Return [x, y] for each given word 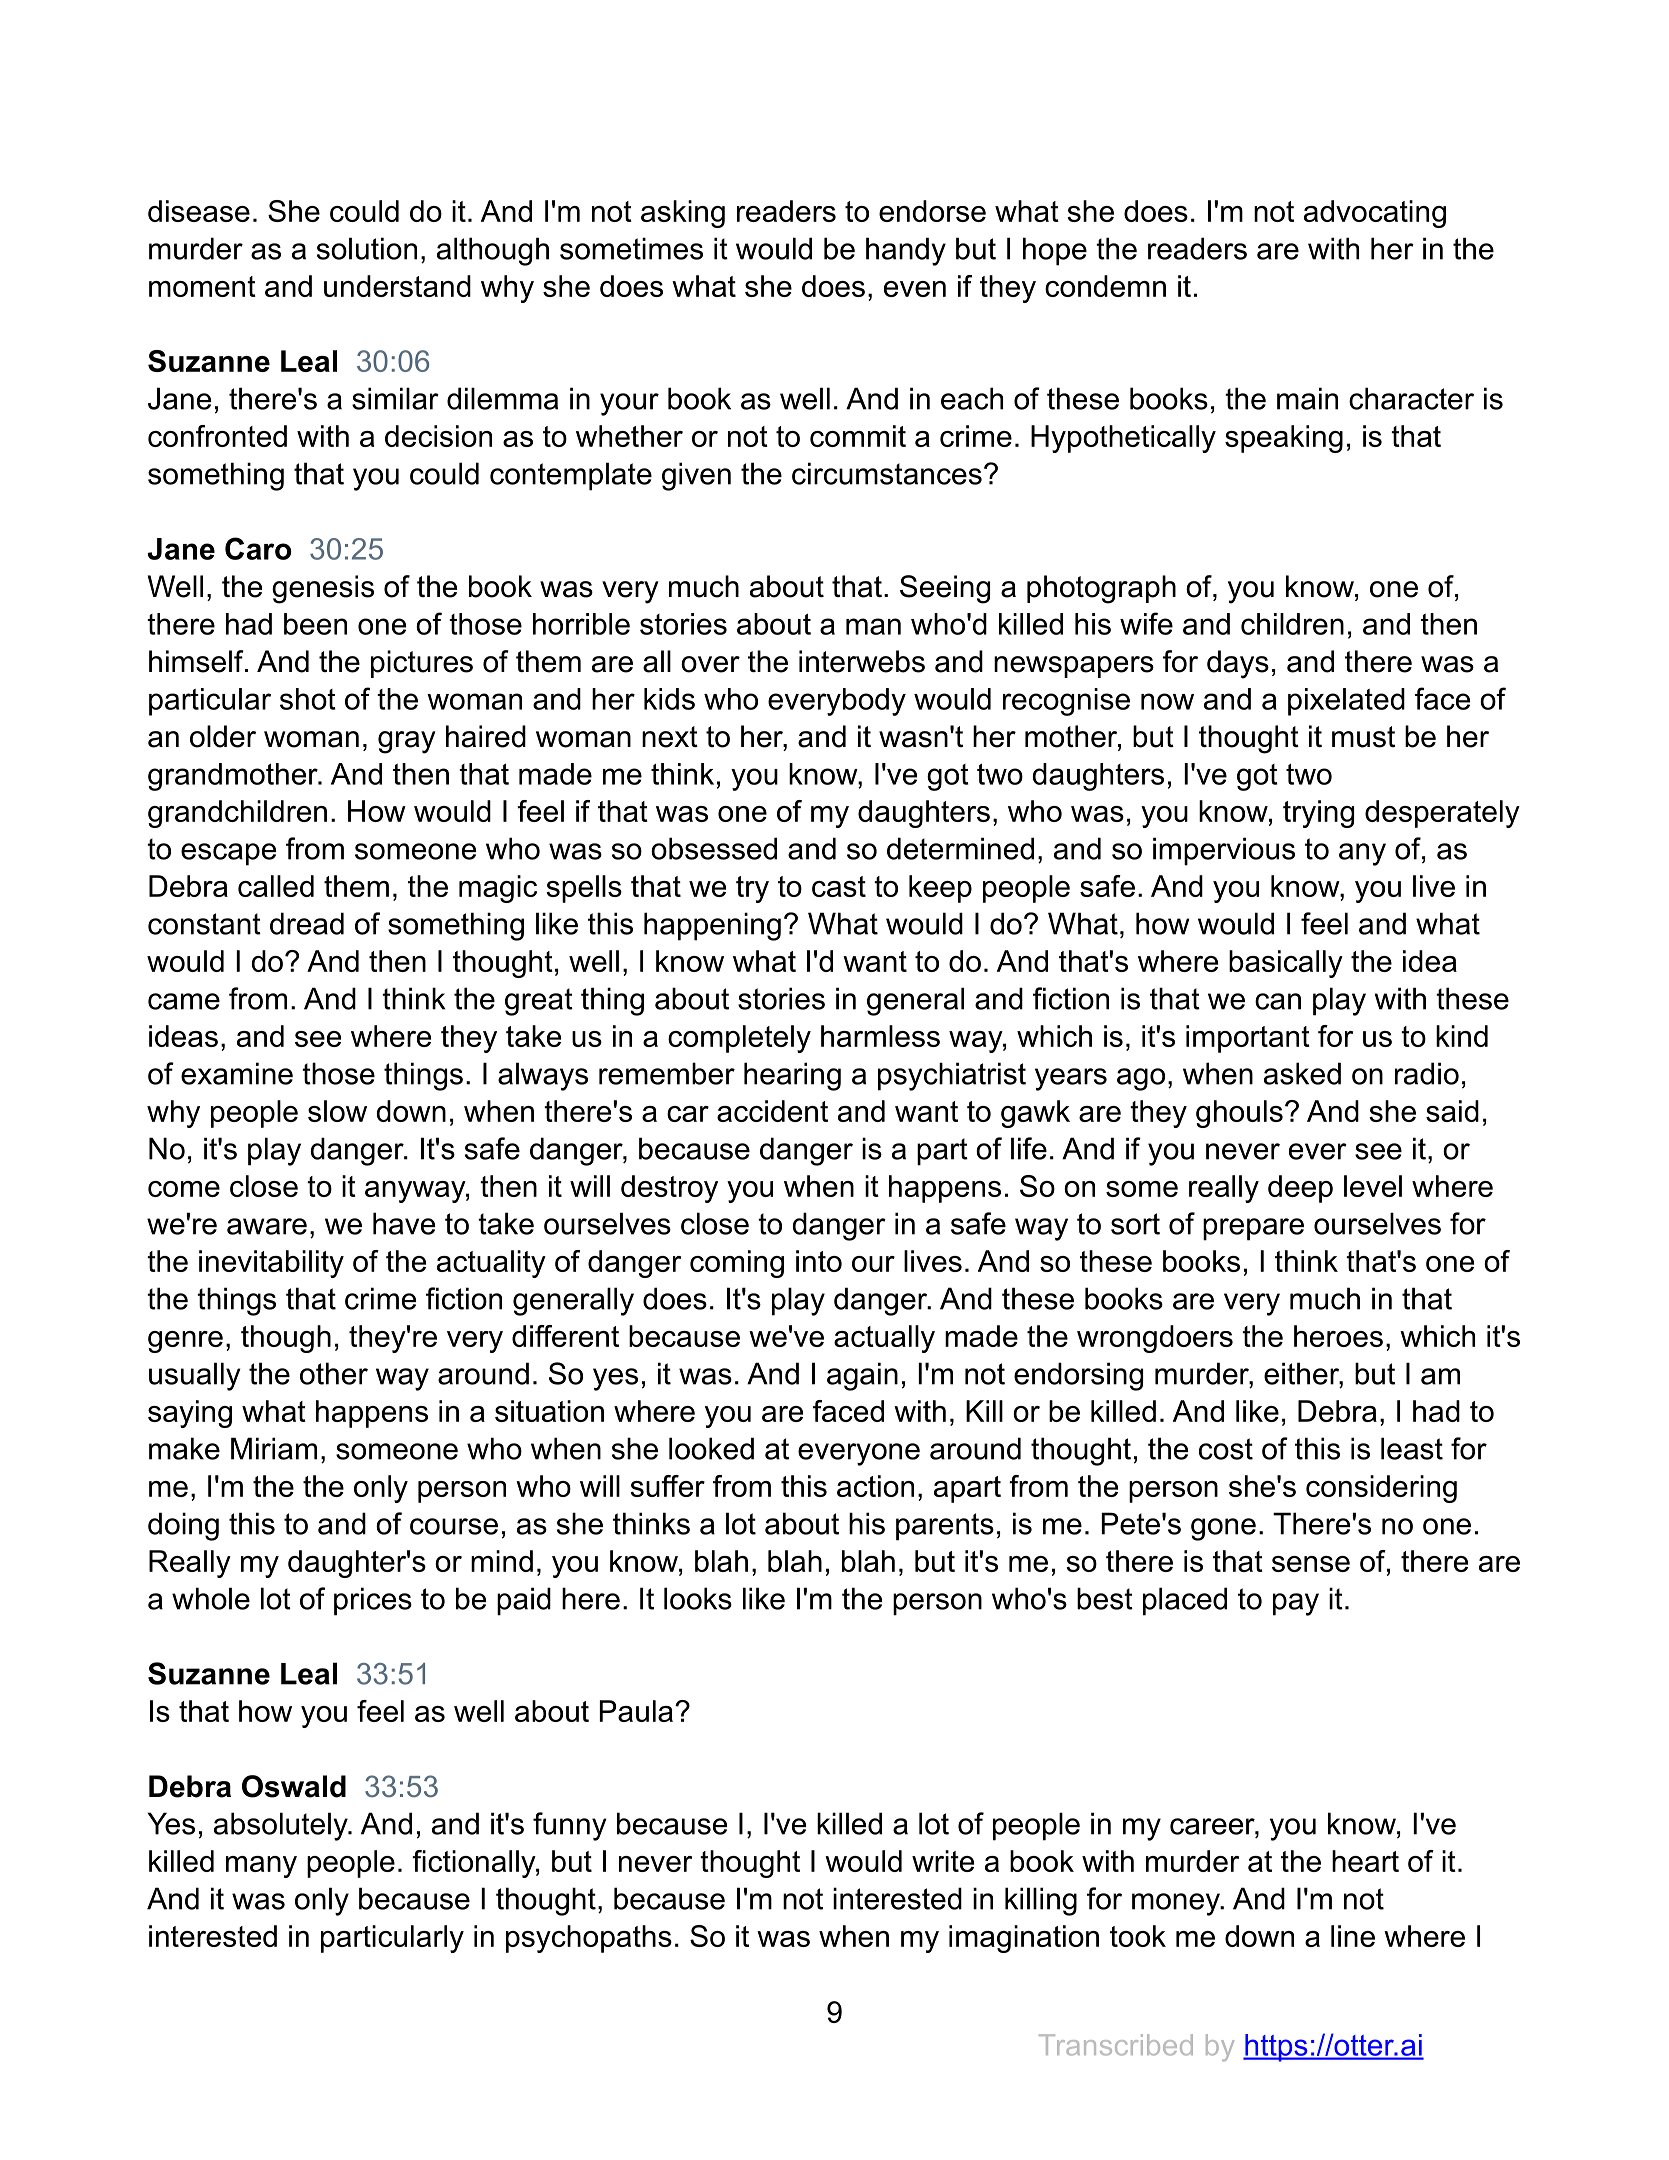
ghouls [1239, 1114]
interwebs [862, 661]
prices [373, 1601]
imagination [1024, 1939]
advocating [1375, 214]
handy [906, 251]
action [875, 1486]
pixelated [1346, 702]
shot [308, 699]
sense [1311, 1564]
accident [772, 1111]
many [261, 1867]
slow [337, 1111]
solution [367, 248]
